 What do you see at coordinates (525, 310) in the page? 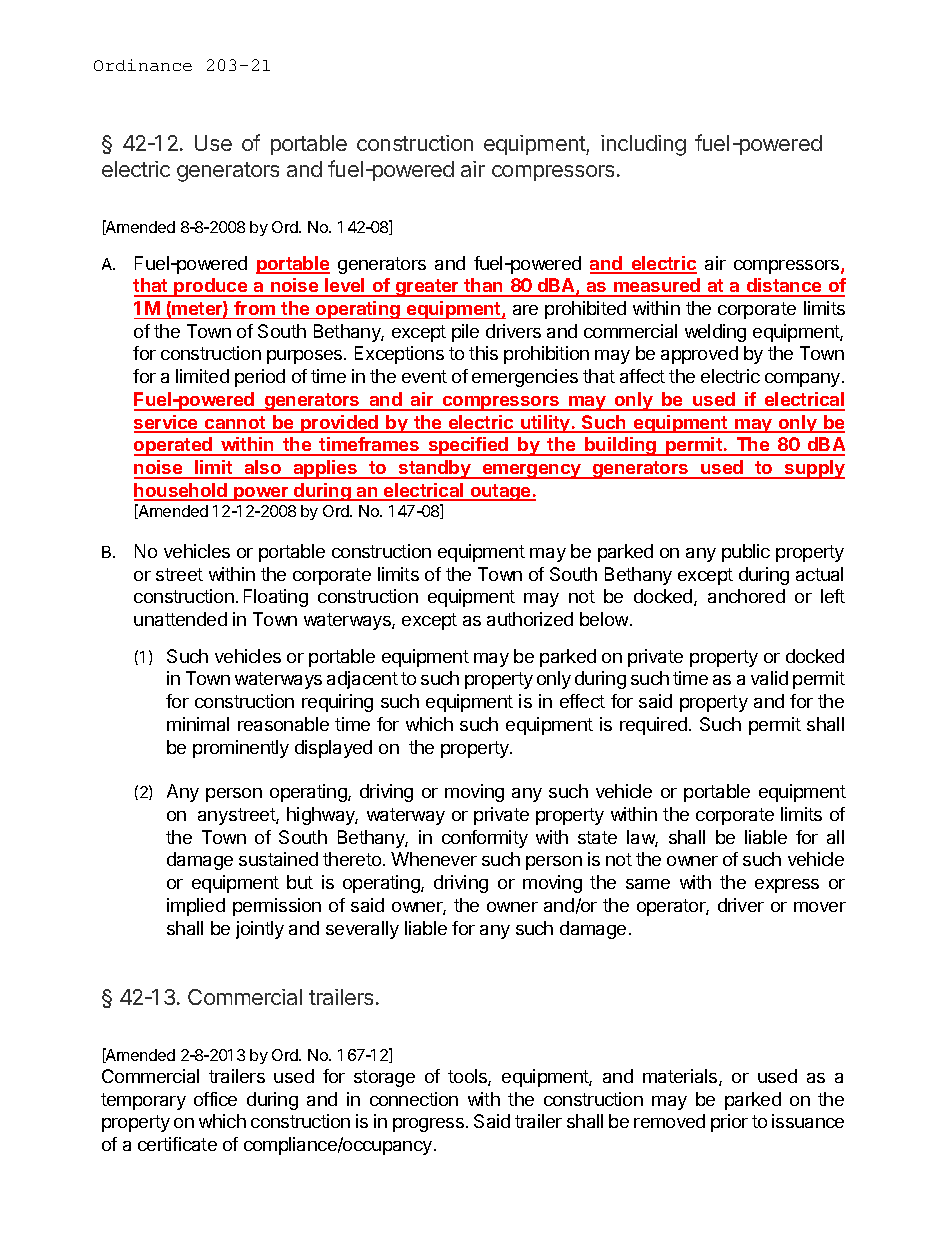
I see `are` at bounding box center [525, 310].
